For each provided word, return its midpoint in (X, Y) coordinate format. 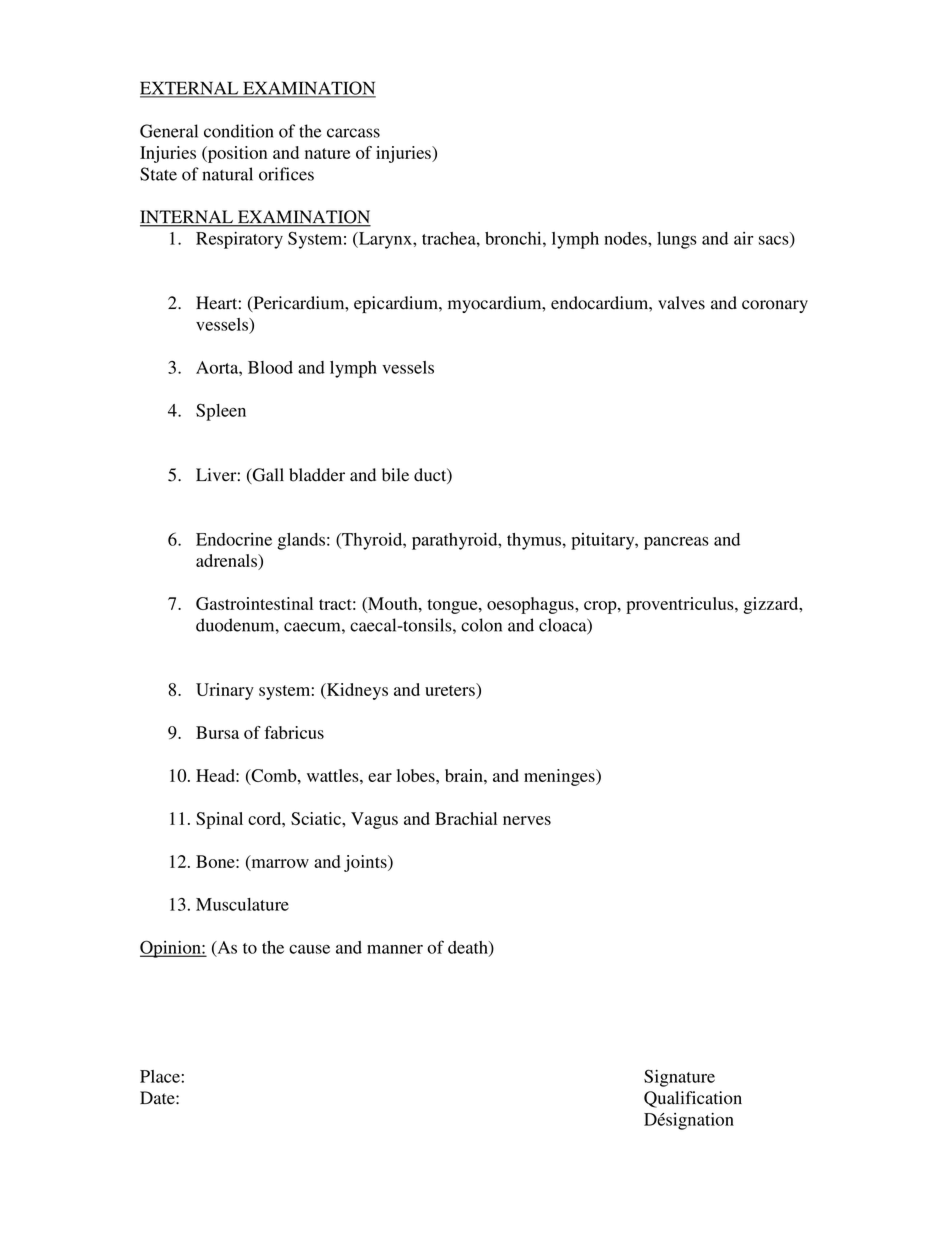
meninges (560, 777)
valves (681, 303)
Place (160, 1076)
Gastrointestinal (254, 603)
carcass (353, 133)
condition (239, 131)
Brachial (466, 818)
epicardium (397, 304)
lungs (677, 240)
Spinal (219, 820)
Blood (270, 367)
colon (481, 625)
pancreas (676, 543)
